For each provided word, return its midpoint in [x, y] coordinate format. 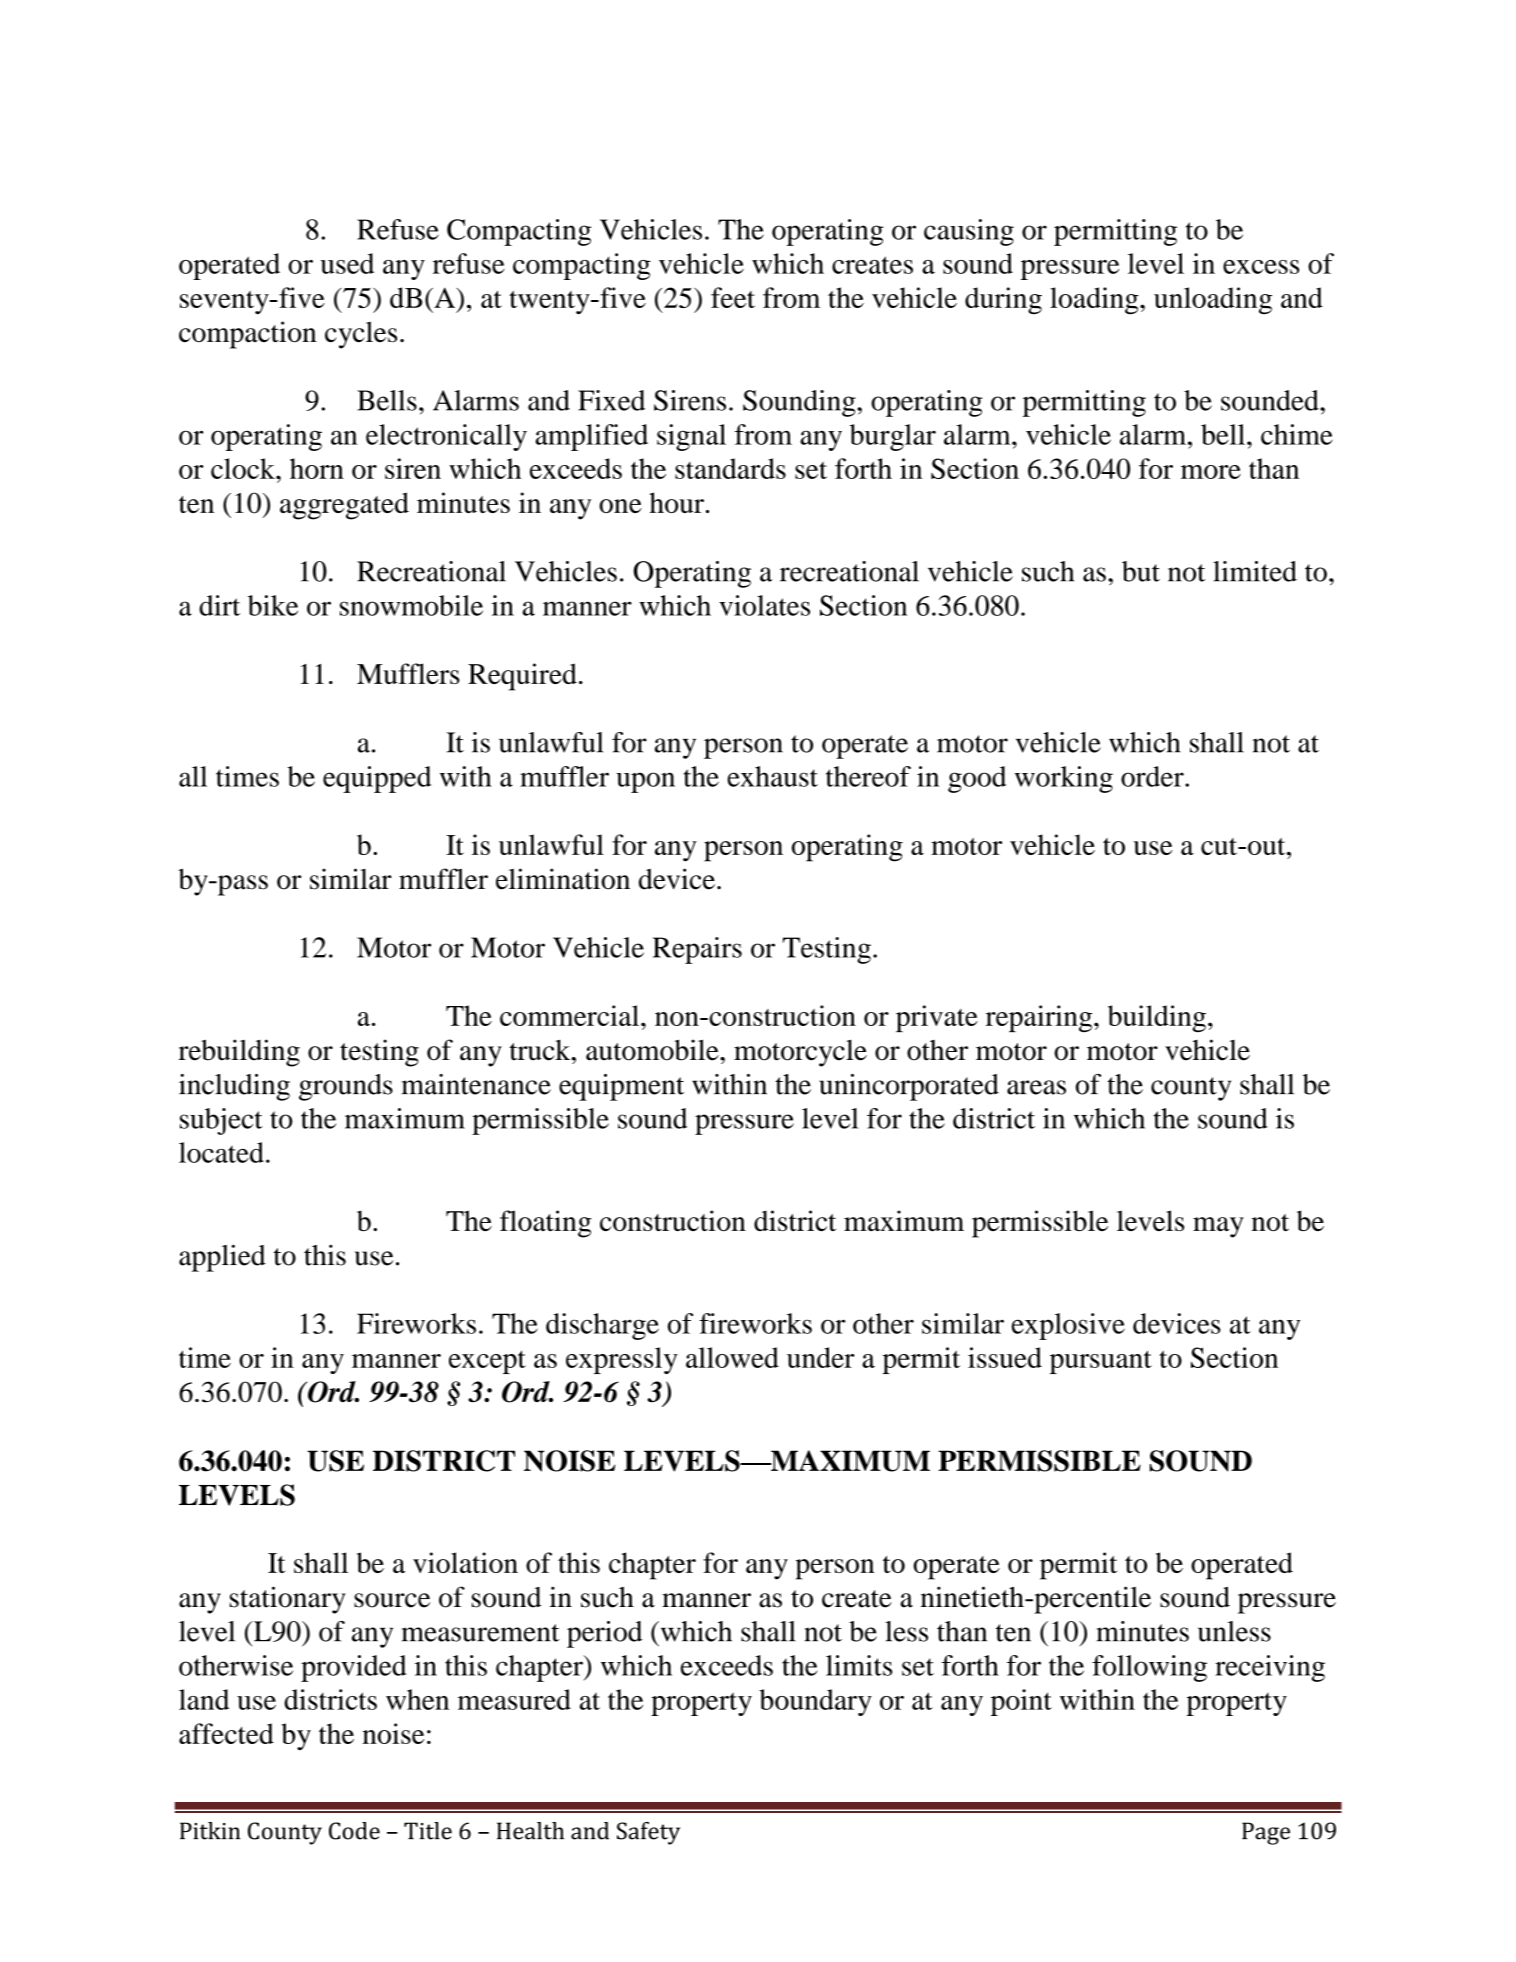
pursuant [1101, 1362]
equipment [621, 1087]
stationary [288, 1600]
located [221, 1152]
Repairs [697, 950]
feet [733, 297]
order [1153, 776]
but [1141, 571]
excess [1261, 267]
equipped [377, 779]
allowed [732, 1357]
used [347, 263]
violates [764, 605]
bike [273, 605]
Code [354, 1831]
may [1218, 1227]
